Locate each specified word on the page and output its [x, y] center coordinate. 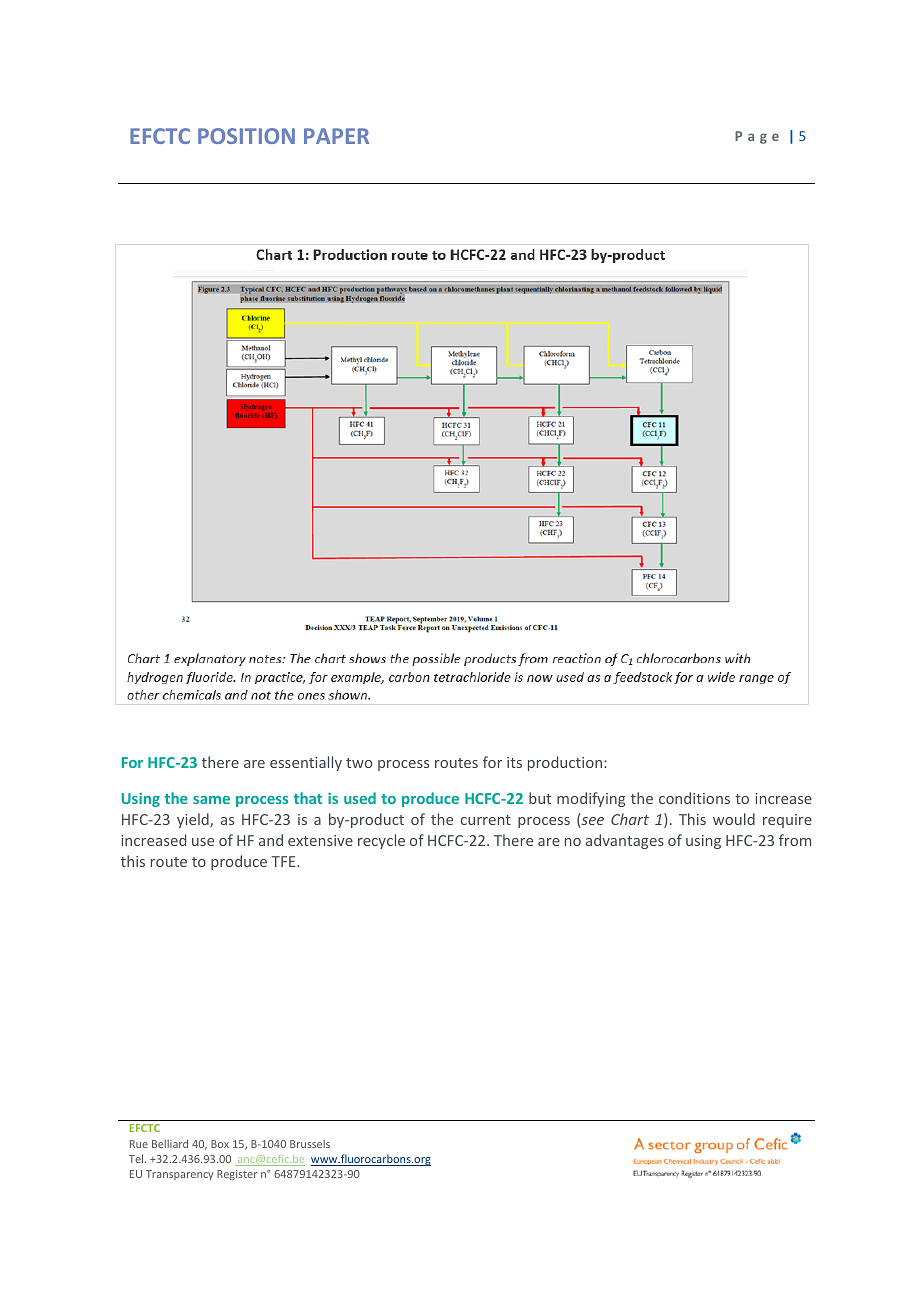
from [795, 840]
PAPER [336, 136]
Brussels [310, 1143]
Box [220, 1144]
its [514, 762]
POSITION [246, 136]
